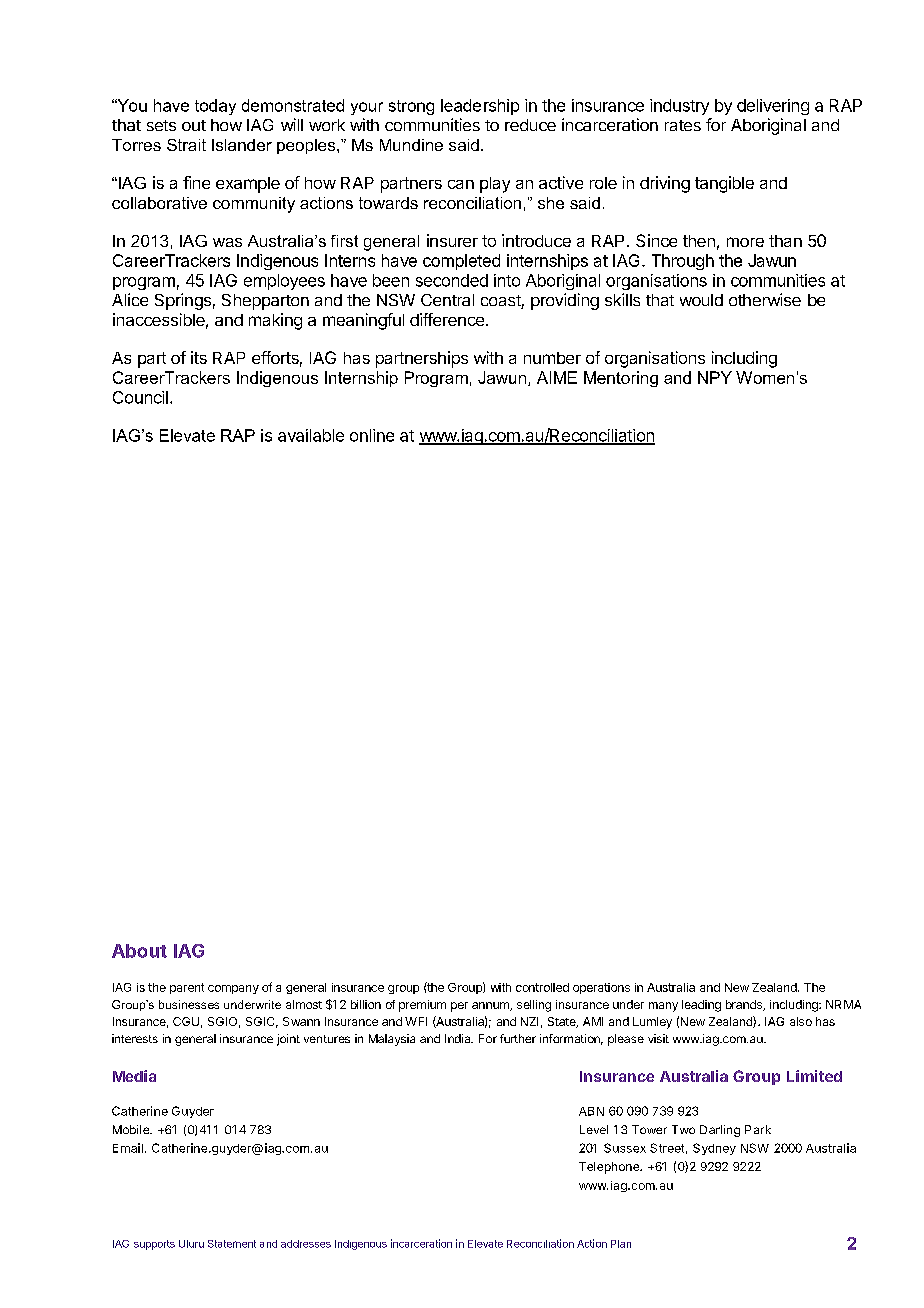  I want to click on Plan, so click(621, 1244).
